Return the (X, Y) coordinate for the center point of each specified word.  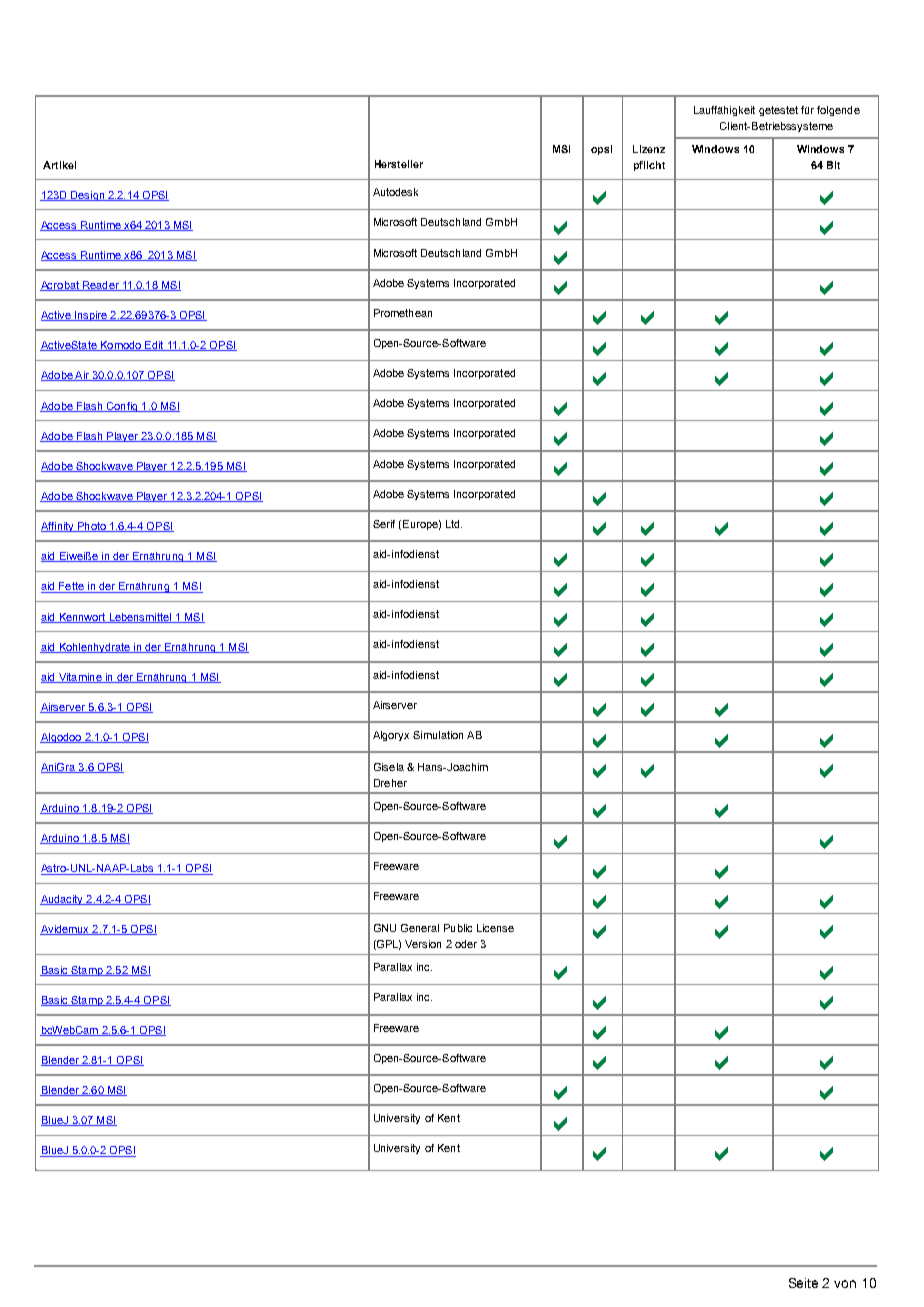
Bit (833, 165)
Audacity (62, 900)
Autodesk (395, 192)
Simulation (438, 735)
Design (88, 196)
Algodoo (61, 738)
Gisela (389, 767)
